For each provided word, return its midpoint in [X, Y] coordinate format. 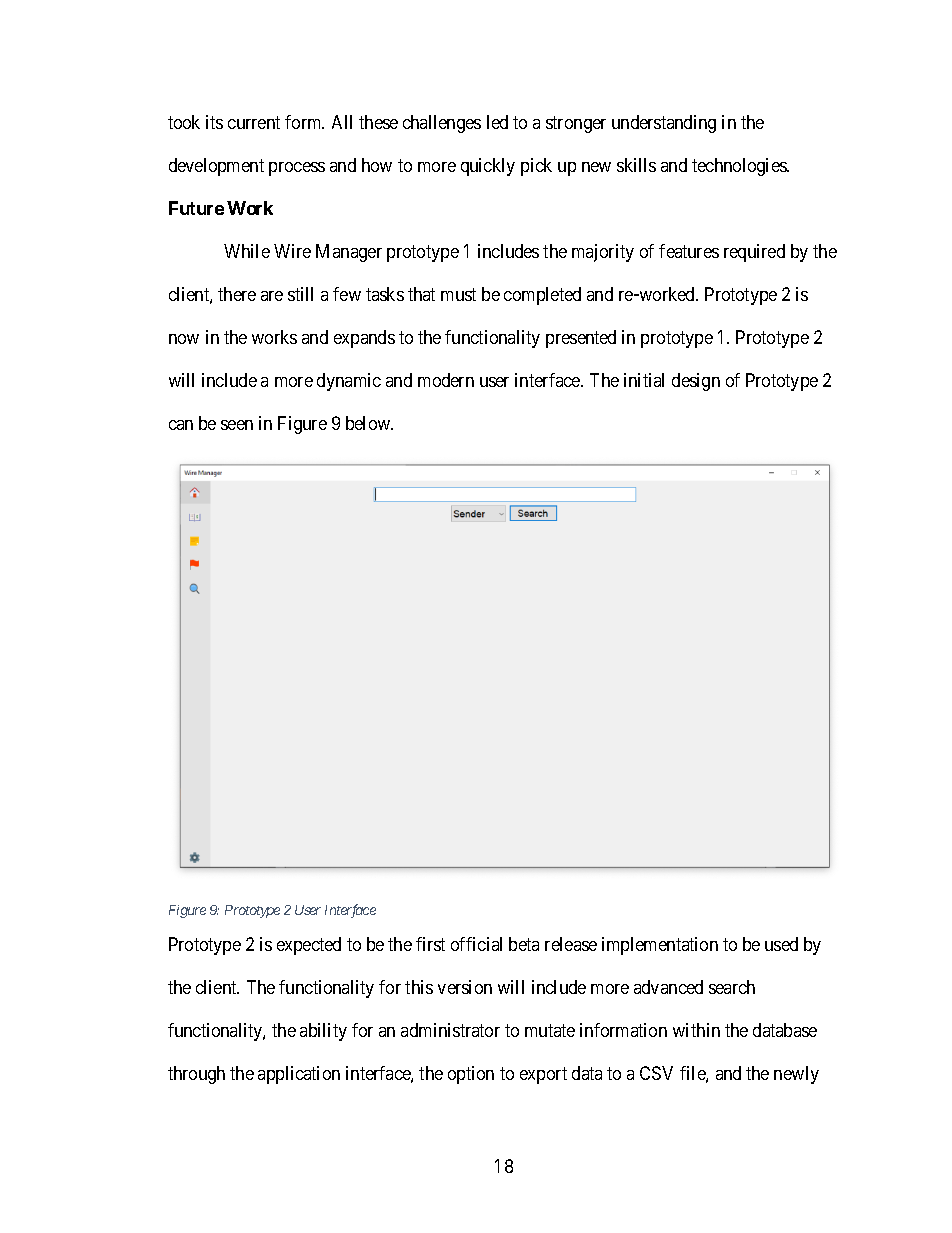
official [476, 944]
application [299, 1075]
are [272, 296]
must [458, 294]
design [696, 382]
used [781, 944]
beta [524, 944]
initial [644, 380]
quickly [488, 167]
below [369, 423]
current [254, 122]
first [430, 944]
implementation [660, 946]
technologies [740, 167]
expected [309, 946]
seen [237, 425]
